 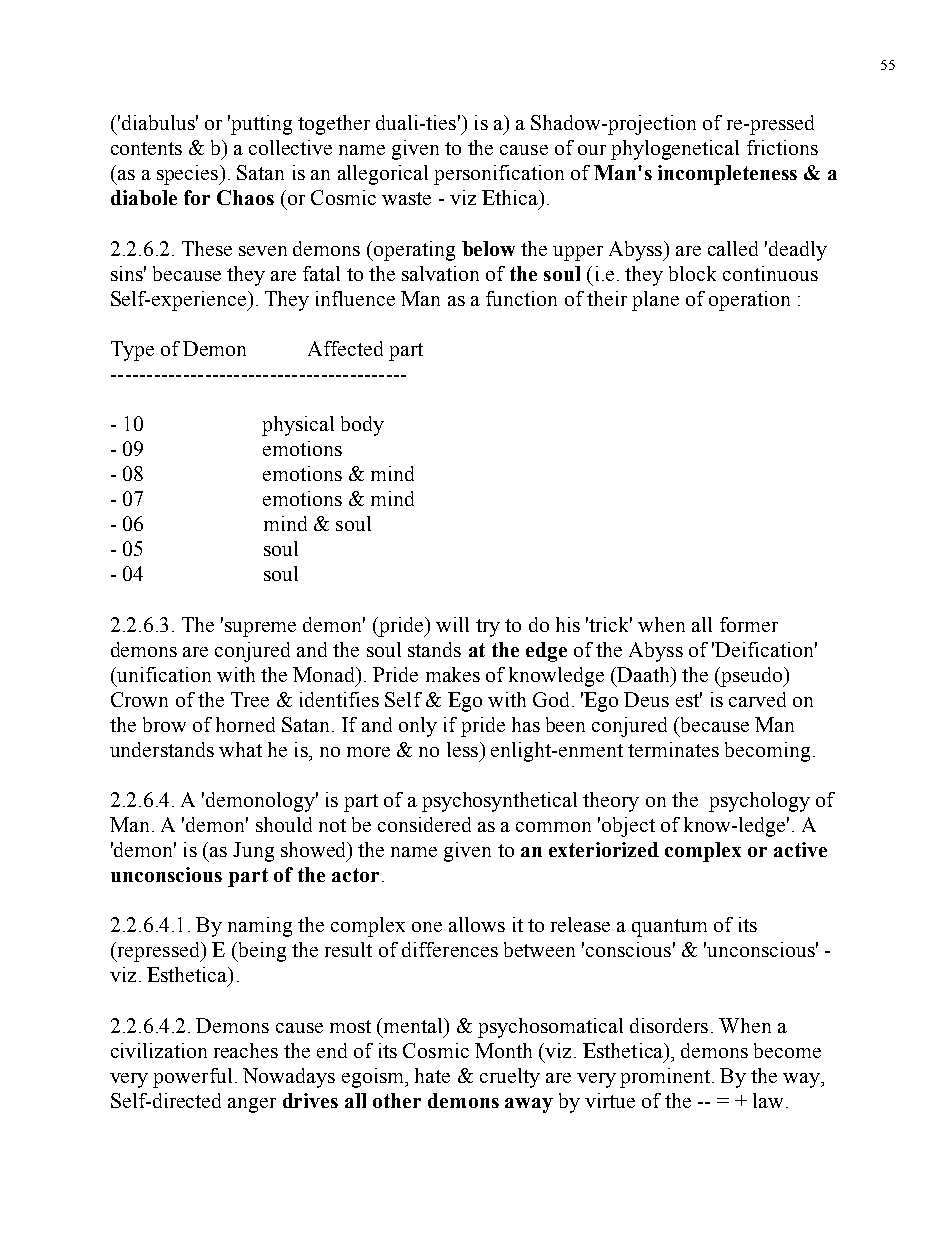 I want to click on prominent, so click(x=666, y=1078).
